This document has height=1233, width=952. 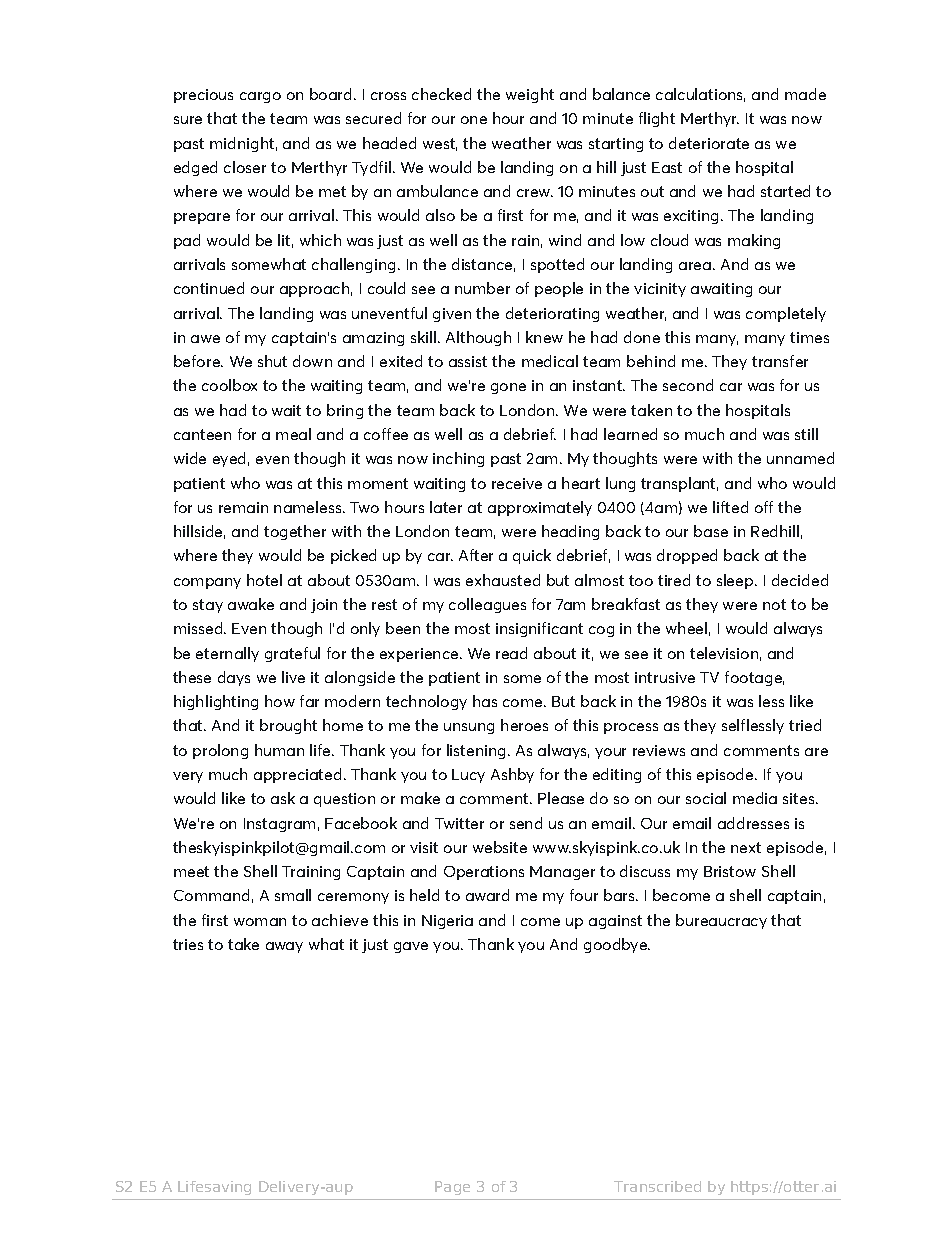 What do you see at coordinates (511, 653) in the document?
I see `read` at bounding box center [511, 653].
